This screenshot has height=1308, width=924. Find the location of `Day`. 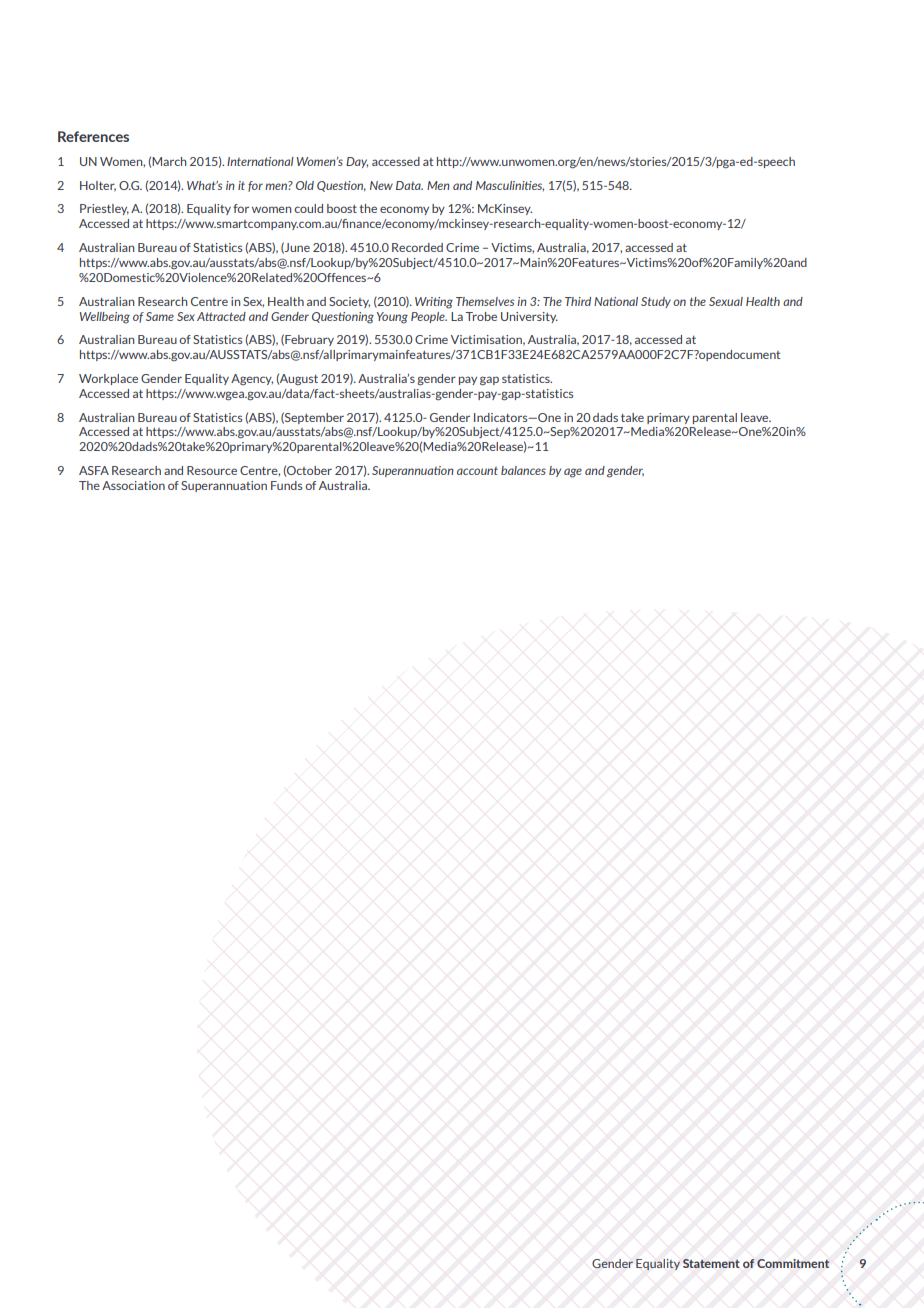

Day is located at coordinates (357, 162).
